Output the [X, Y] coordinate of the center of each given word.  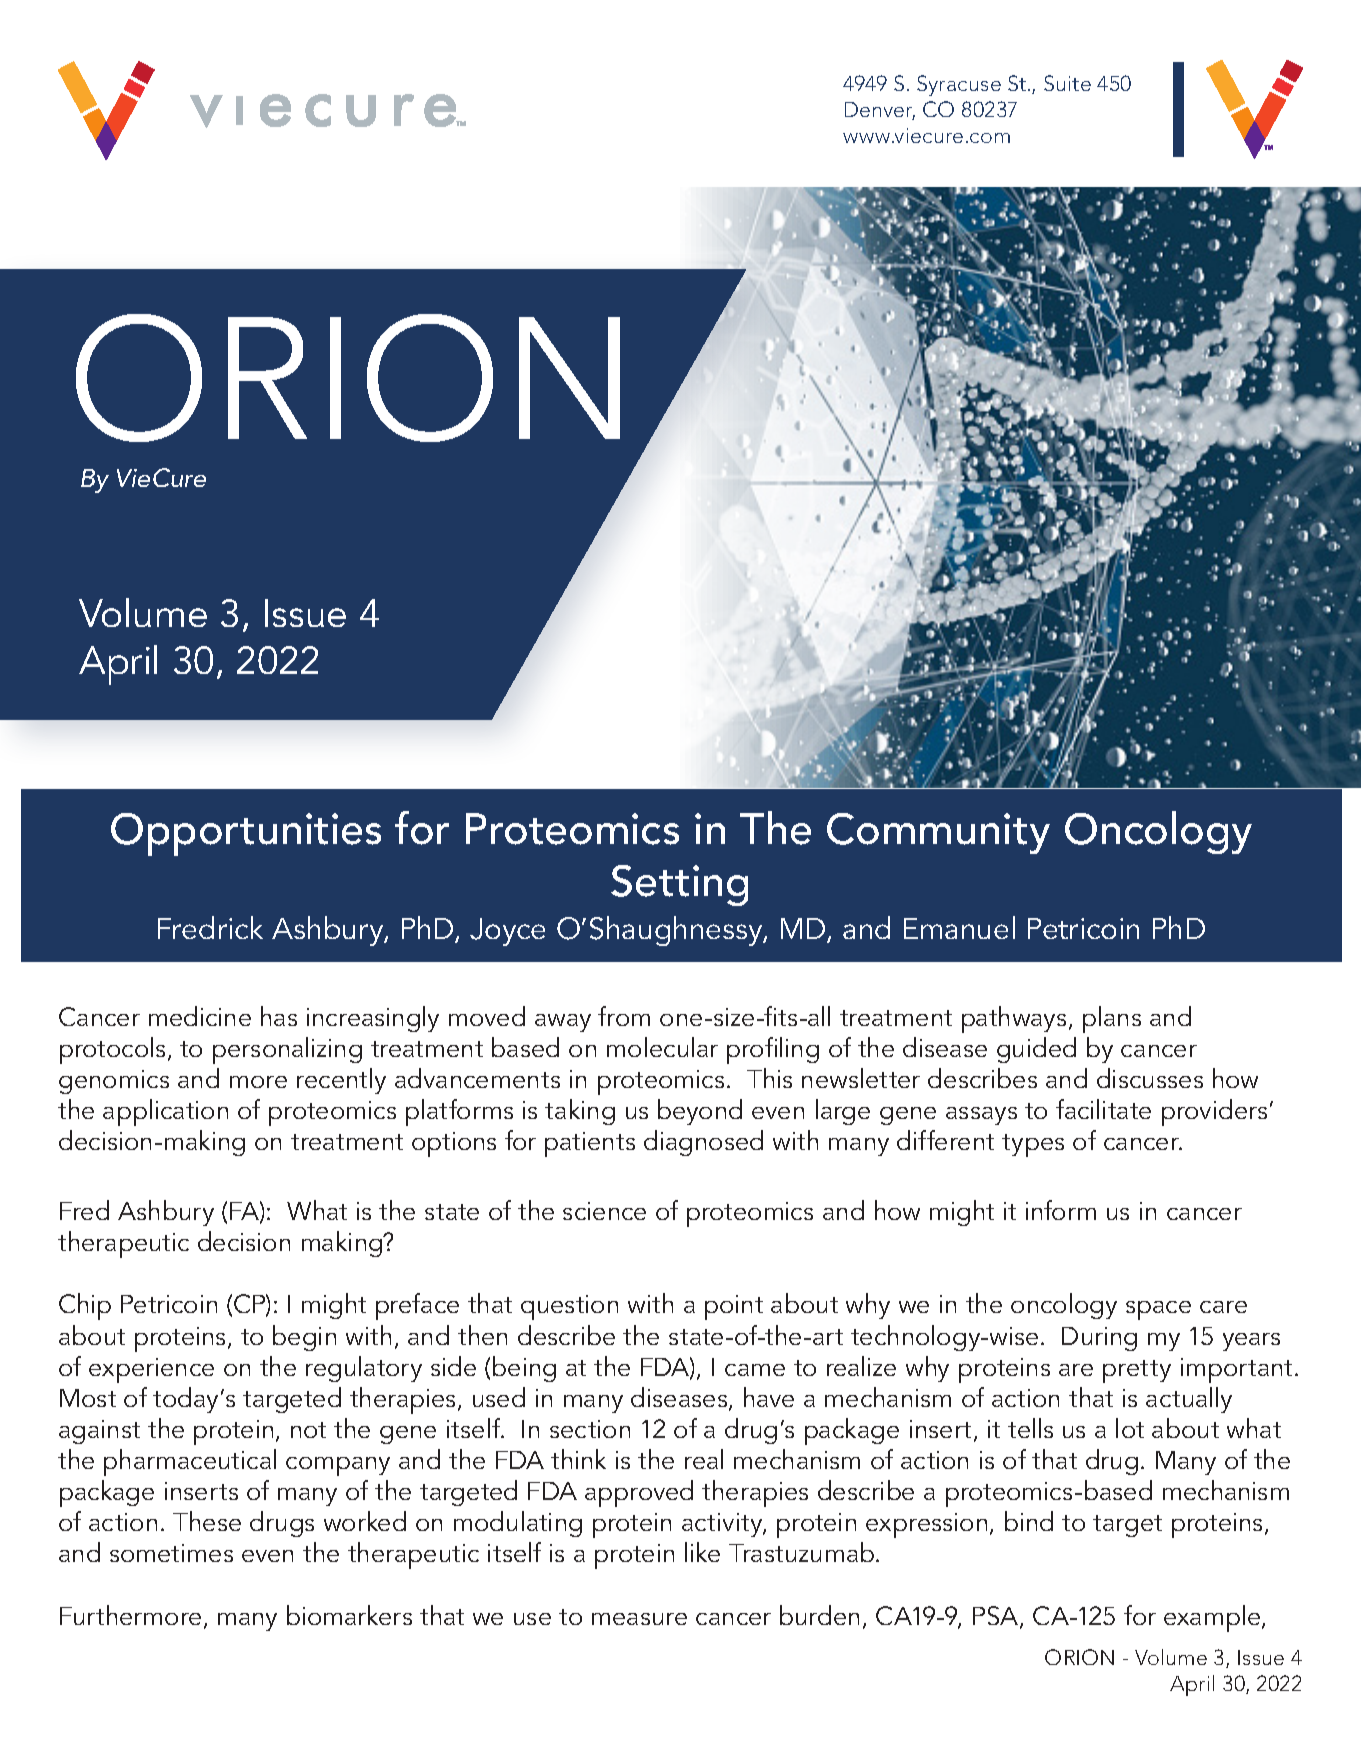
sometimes [171, 1553]
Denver [880, 111]
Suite [1067, 83]
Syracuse [959, 85]
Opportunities [246, 834]
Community [938, 833]
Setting [679, 885]
